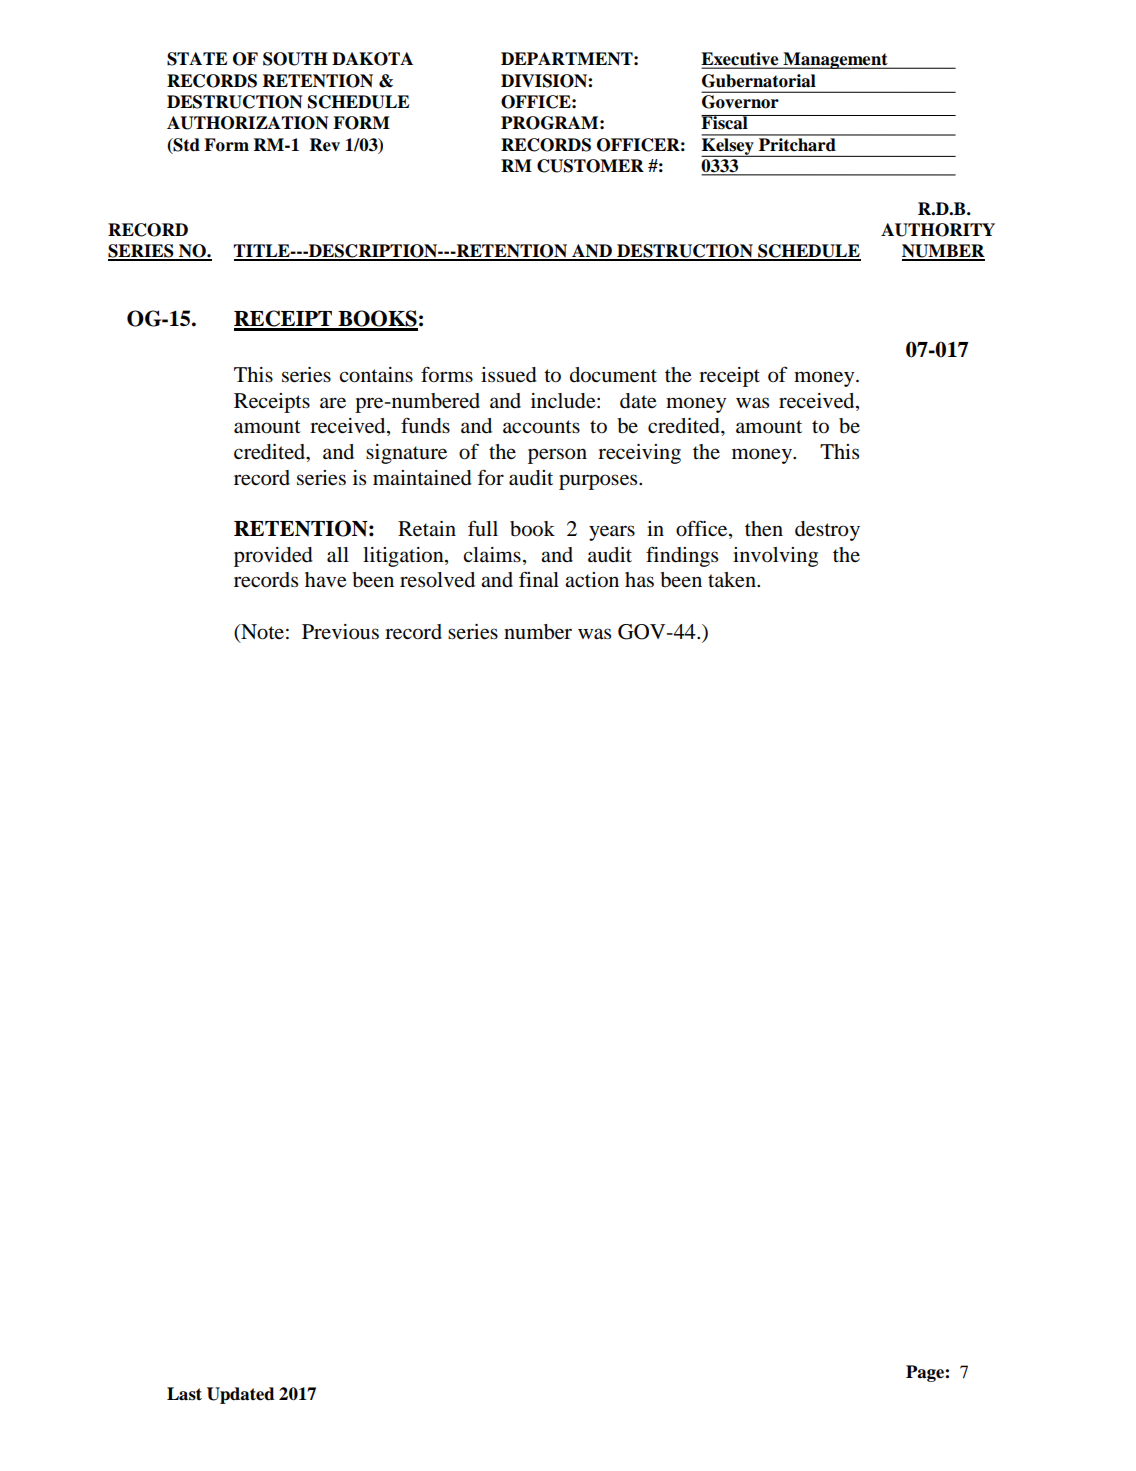  Describe the element at coordinates (184, 1394) in the screenshot. I see `Last` at that location.
